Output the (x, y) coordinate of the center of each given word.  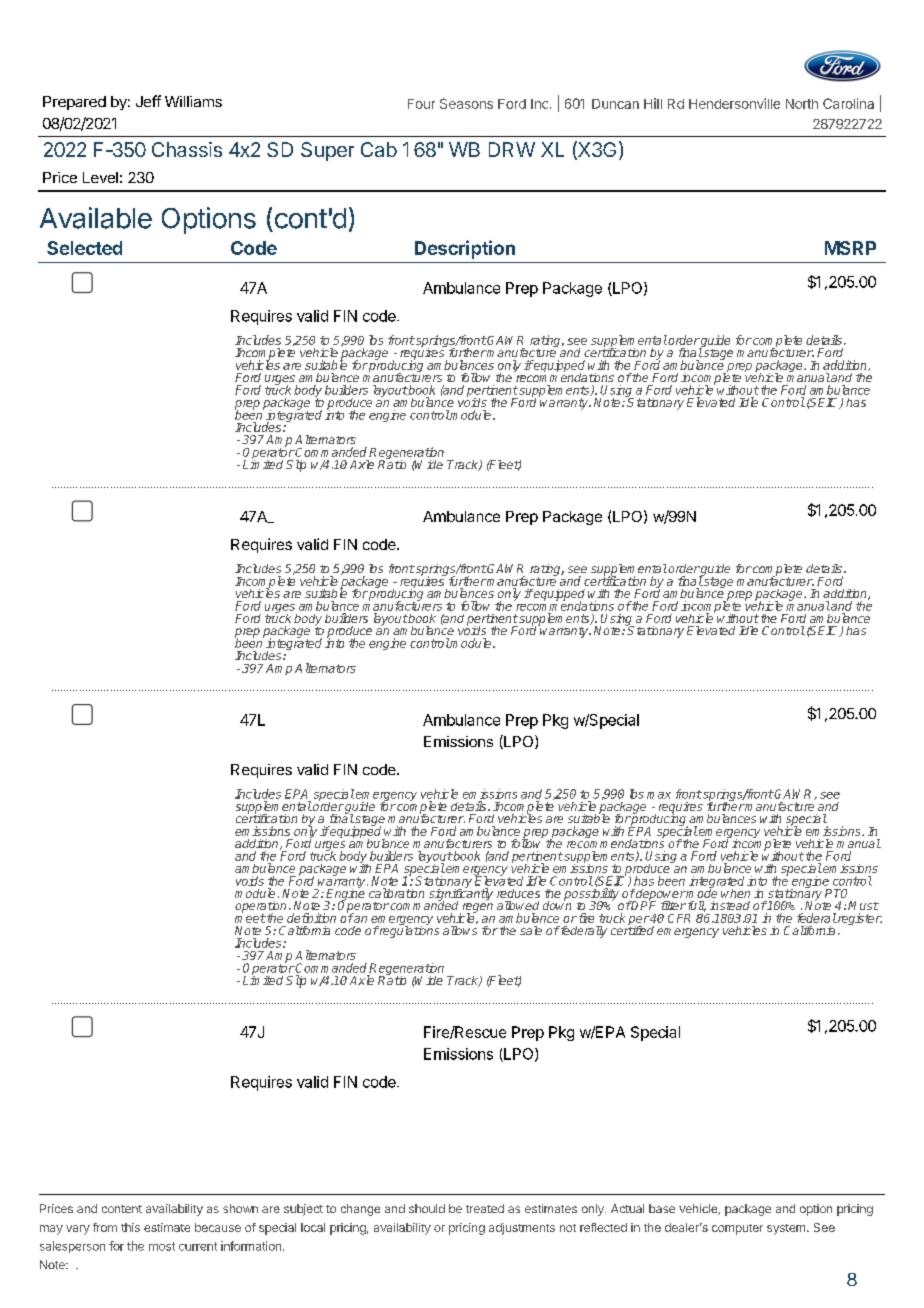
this (130, 1227)
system (787, 1229)
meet (250, 917)
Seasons (466, 103)
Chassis (187, 149)
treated (485, 1208)
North (802, 104)
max (659, 795)
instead (730, 905)
